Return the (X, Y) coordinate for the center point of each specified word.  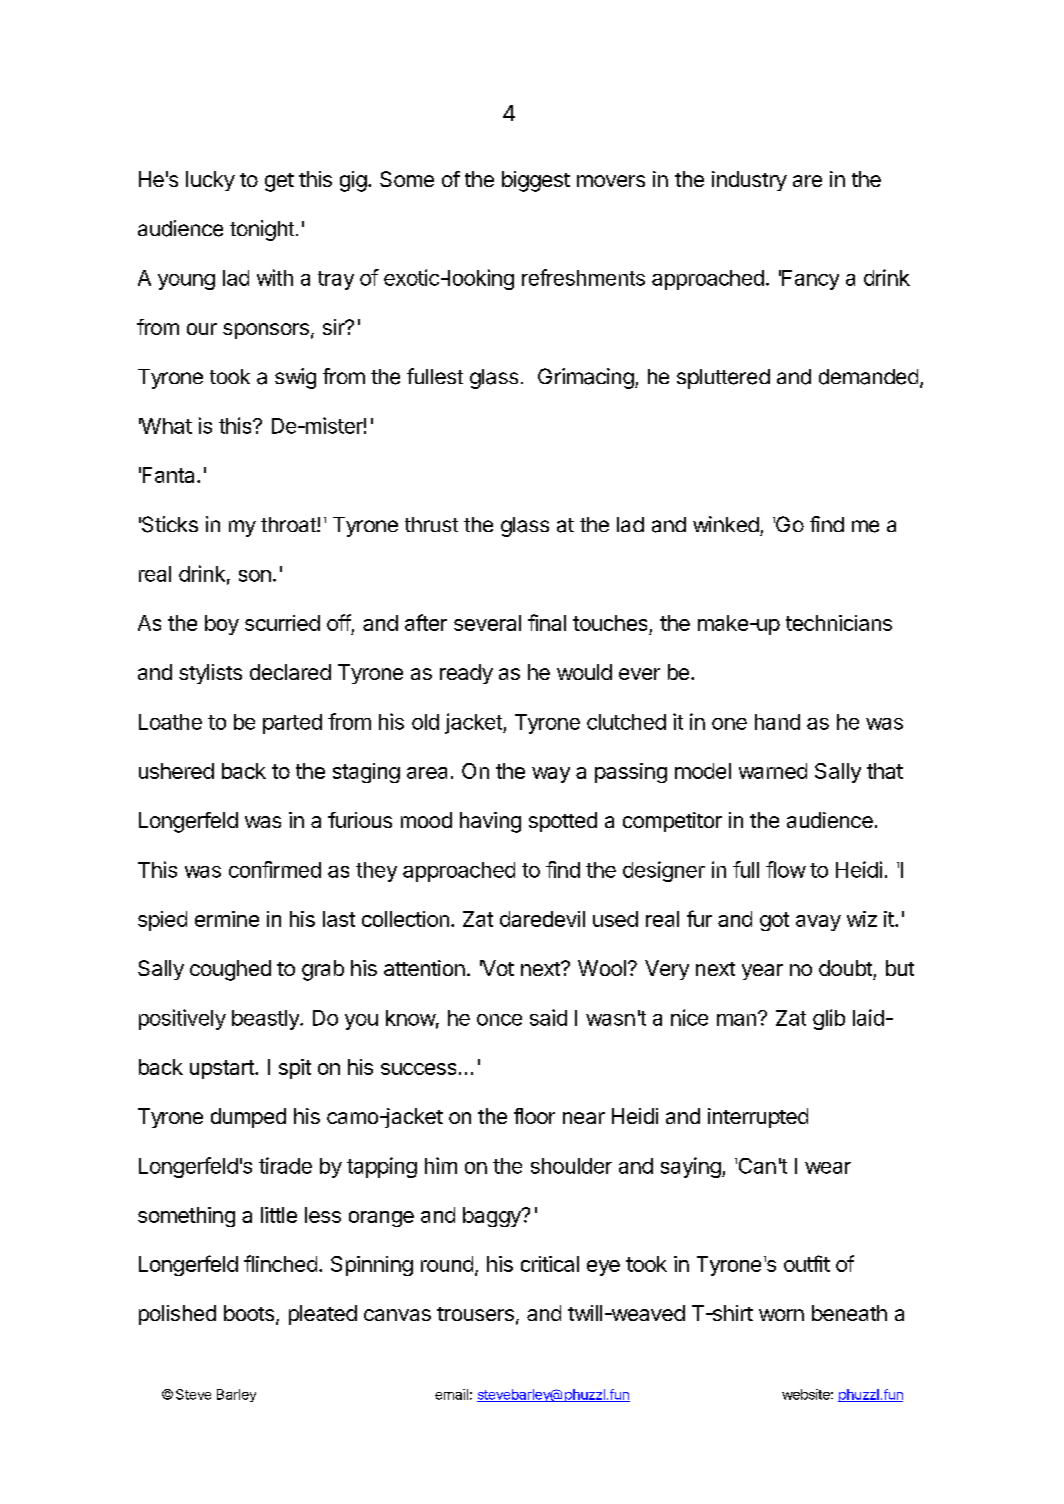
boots (250, 1314)
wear (828, 1168)
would (584, 672)
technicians (839, 623)
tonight (262, 230)
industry (749, 181)
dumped (248, 1118)
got (774, 921)
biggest (536, 181)
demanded (868, 377)
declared (290, 672)
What (165, 426)
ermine (227, 919)
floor (534, 1116)
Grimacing (586, 378)
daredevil (542, 919)
